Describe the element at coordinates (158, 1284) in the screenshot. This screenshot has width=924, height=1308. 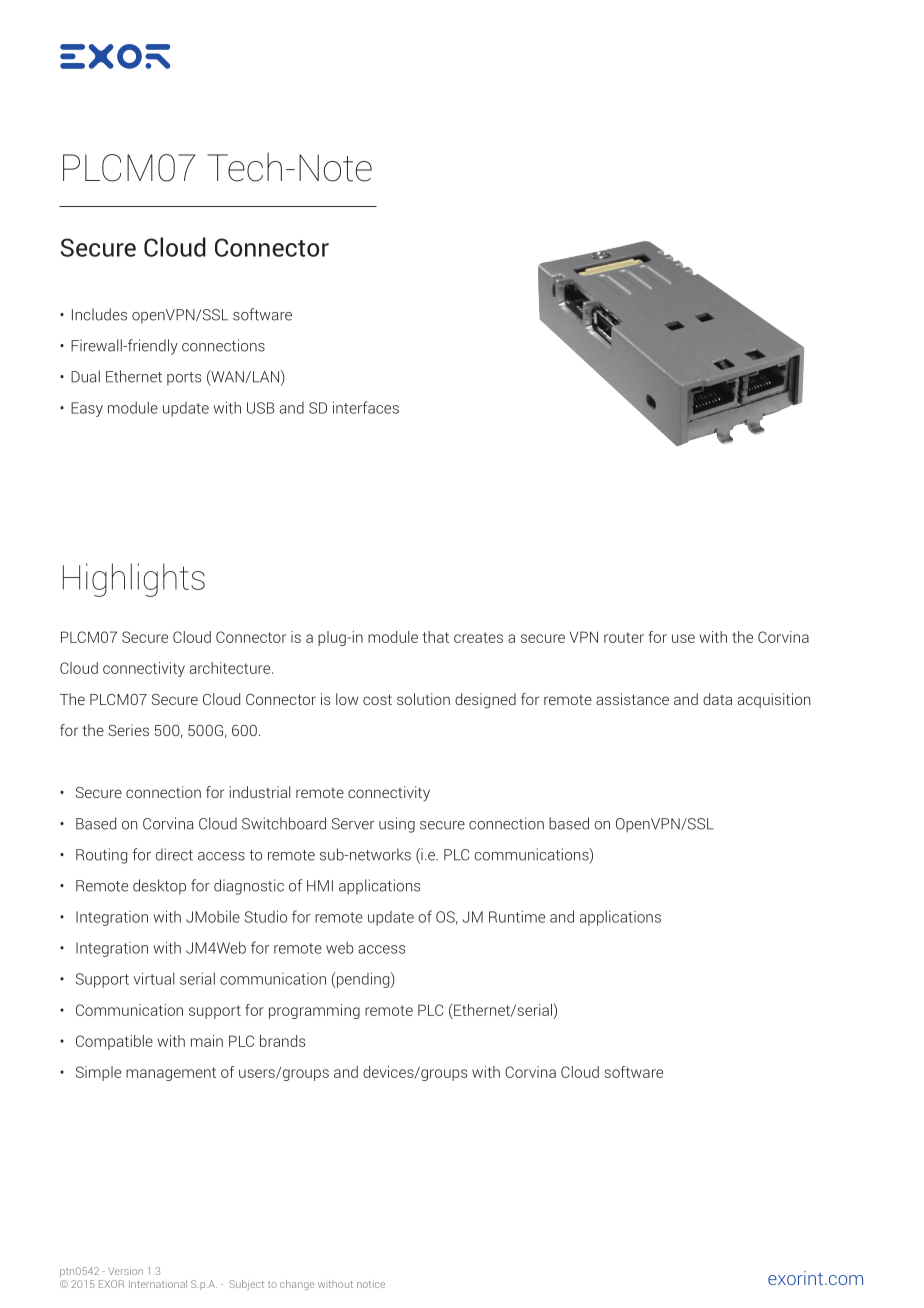
I see `International` at that location.
